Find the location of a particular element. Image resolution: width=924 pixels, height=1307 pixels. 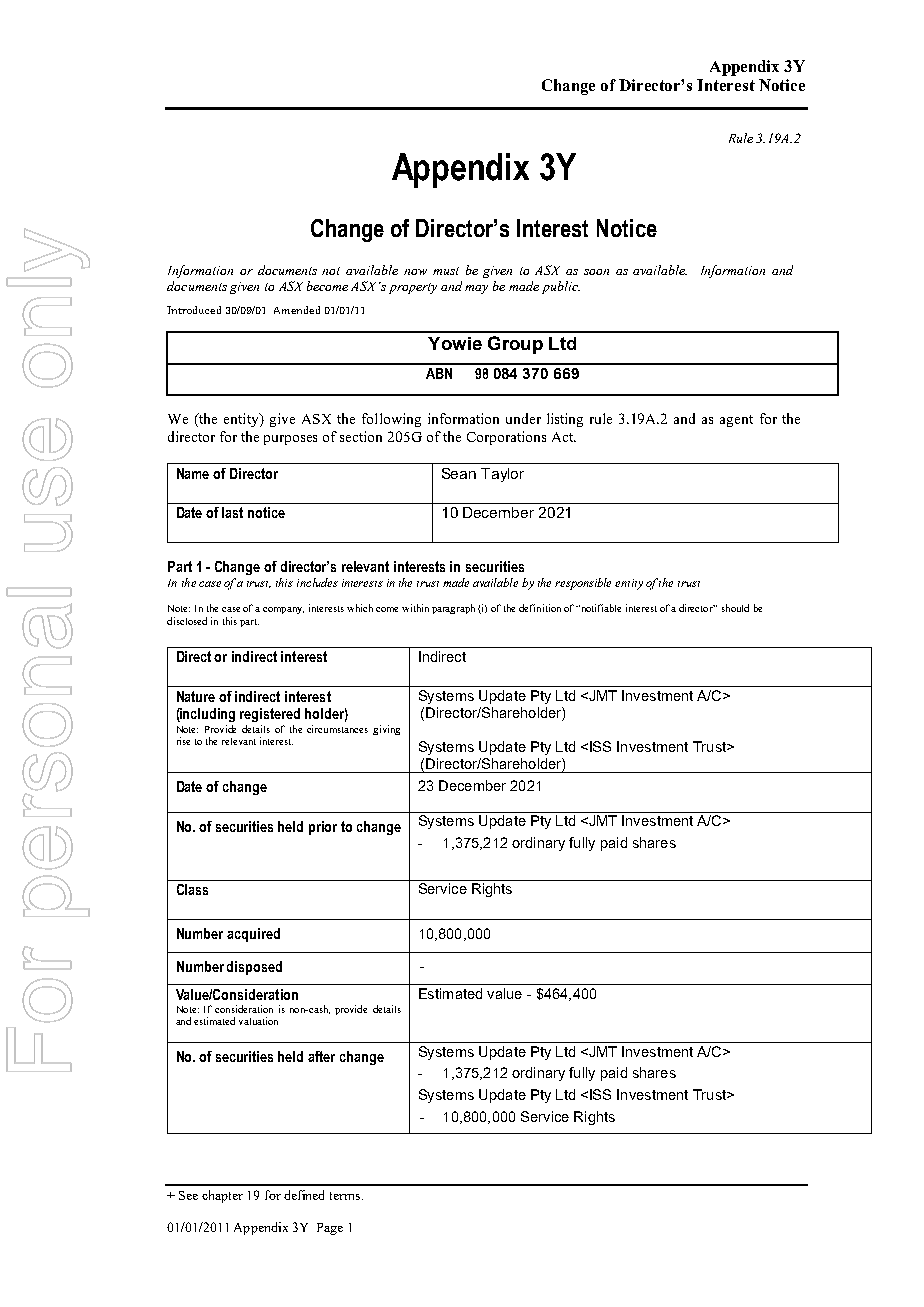

registered is located at coordinates (270, 715).
